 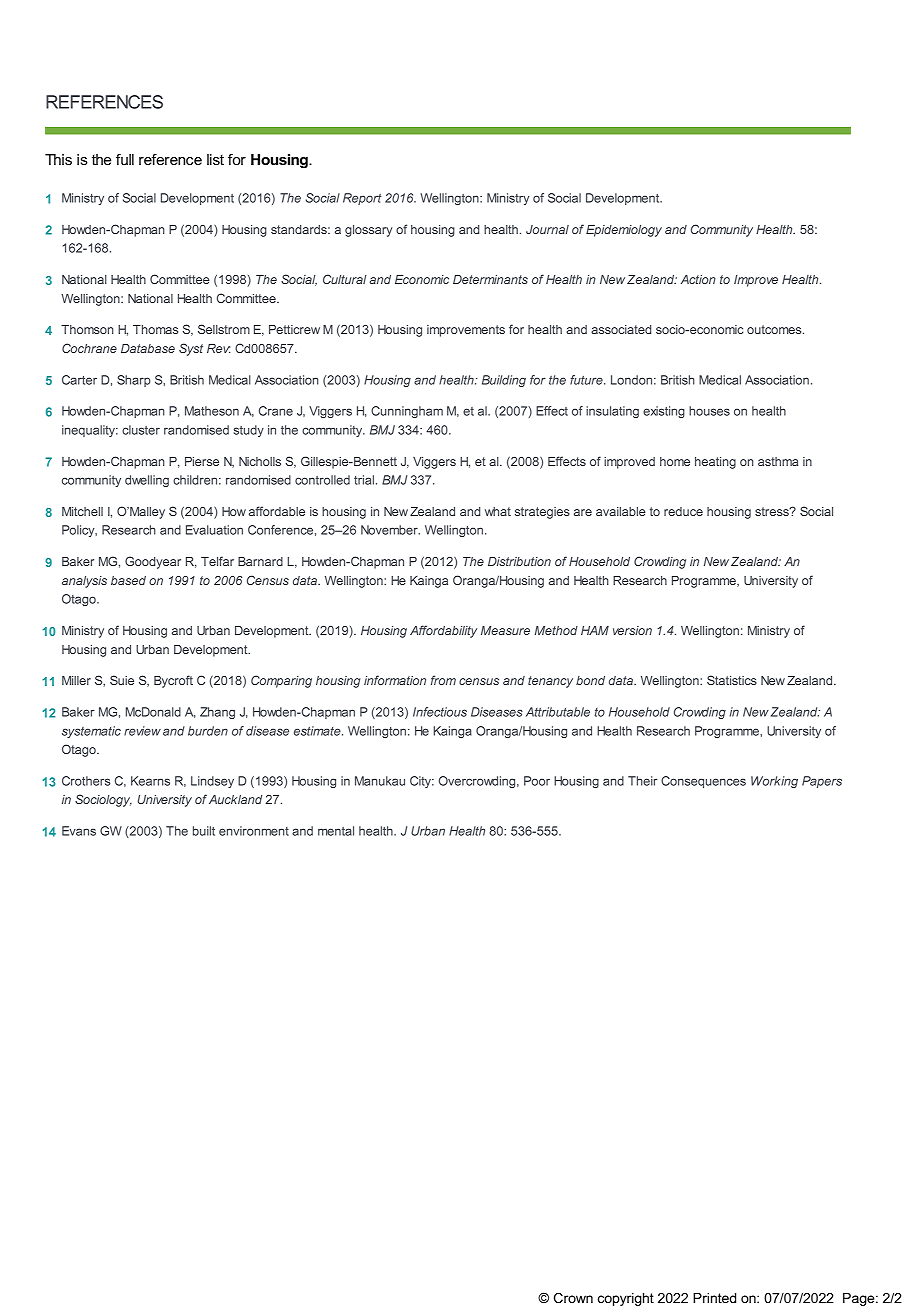 What do you see at coordinates (624, 231) in the page?
I see `Epidemiology` at bounding box center [624, 231].
